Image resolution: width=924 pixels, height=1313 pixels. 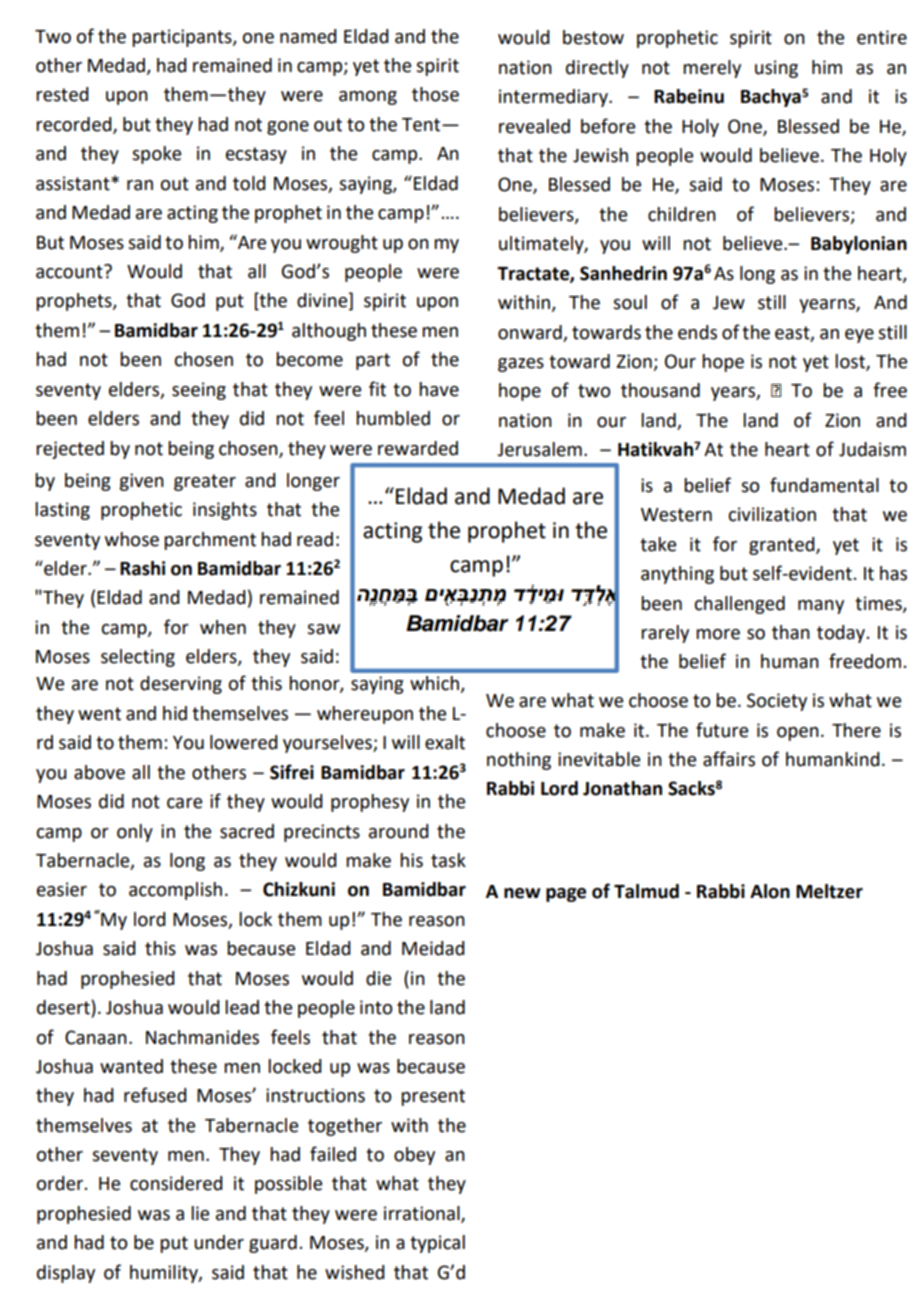 I want to click on irrational, so click(x=423, y=1214).
